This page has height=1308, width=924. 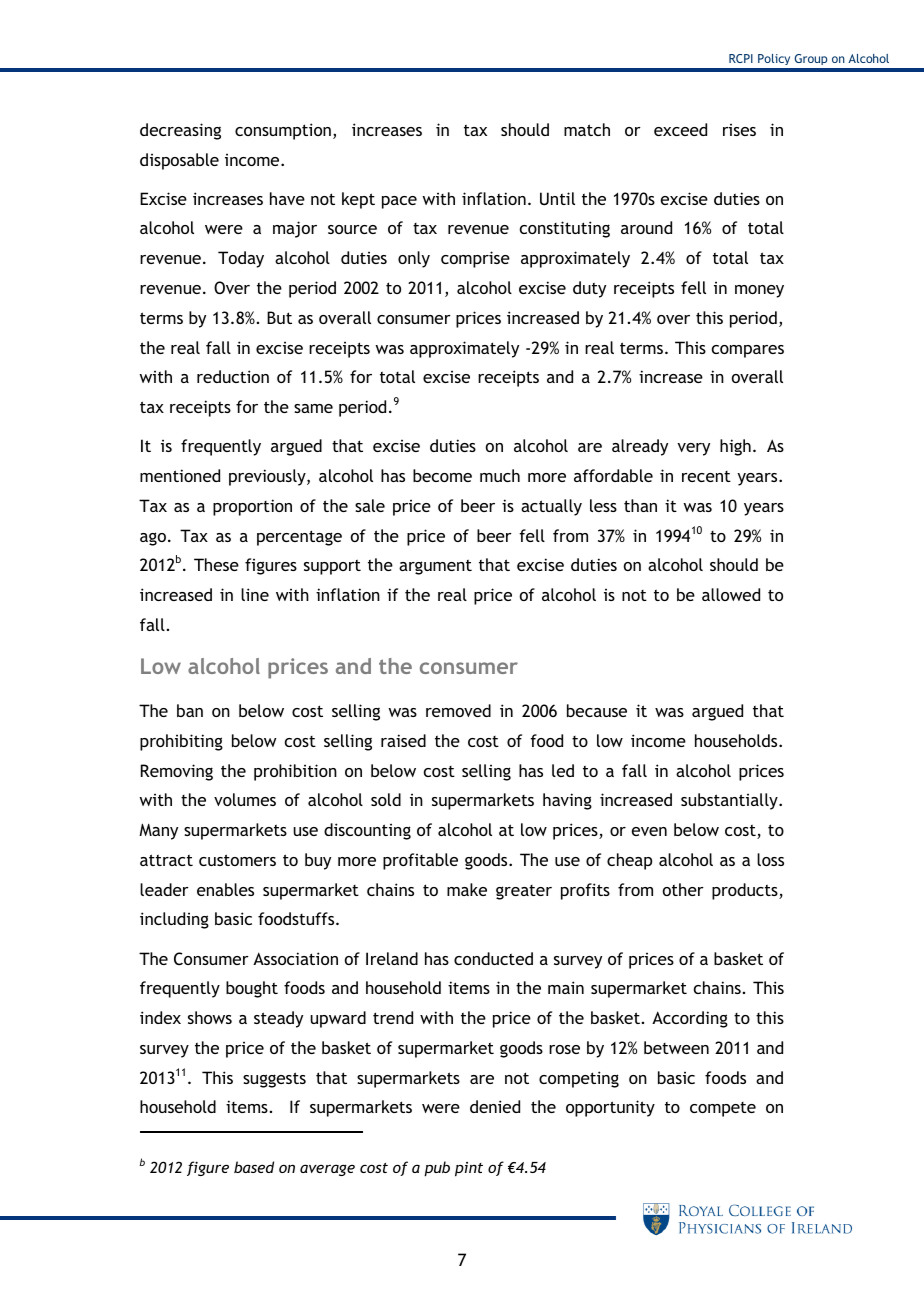 I want to click on substantially, so click(x=730, y=801).
